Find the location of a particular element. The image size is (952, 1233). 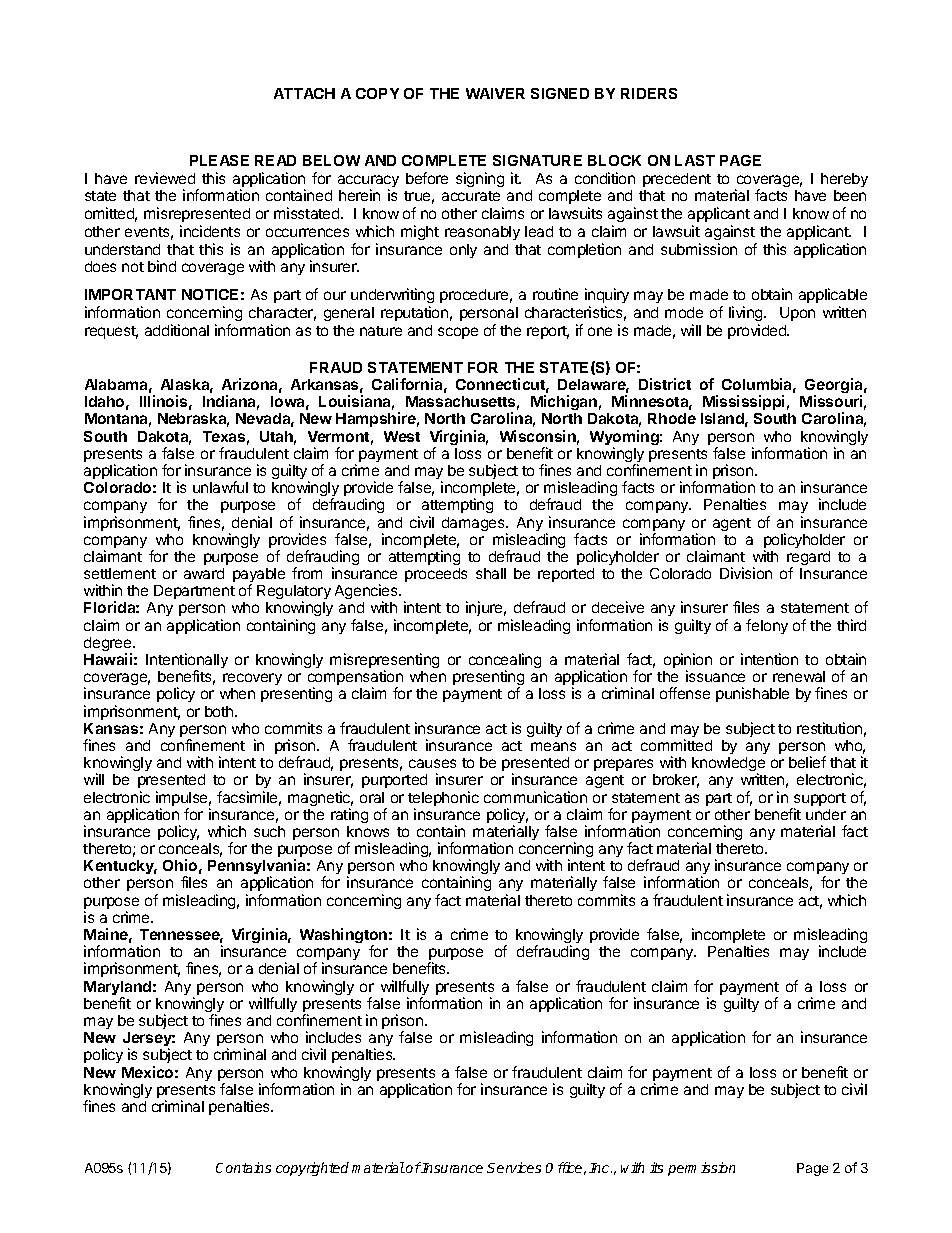

scope is located at coordinates (458, 333).
